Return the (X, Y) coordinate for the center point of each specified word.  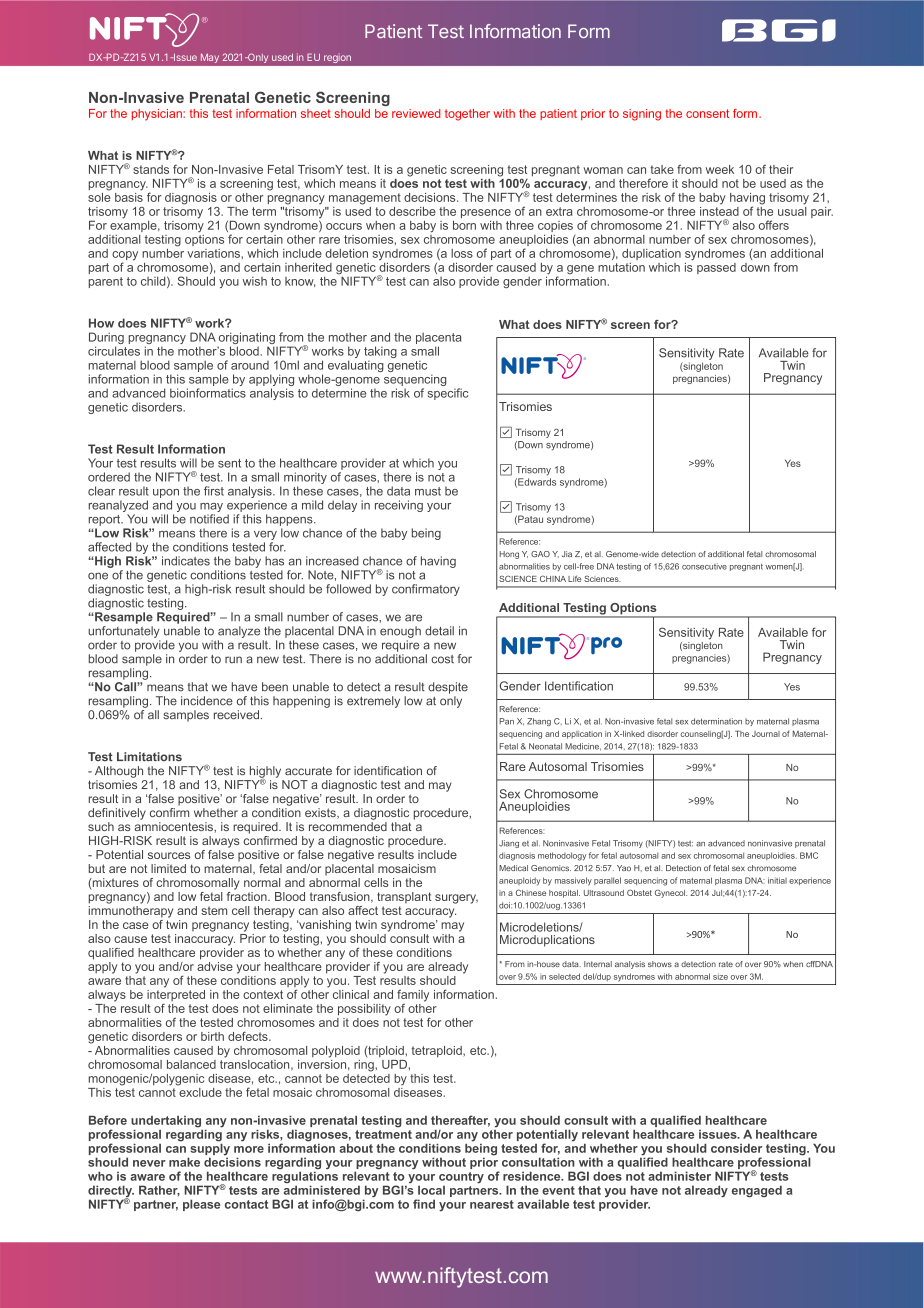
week (720, 169)
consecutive (704, 566)
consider (737, 1148)
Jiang (509, 844)
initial (777, 880)
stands (151, 169)
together (467, 115)
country (461, 1179)
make (184, 1162)
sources (169, 855)
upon (166, 493)
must (428, 491)
